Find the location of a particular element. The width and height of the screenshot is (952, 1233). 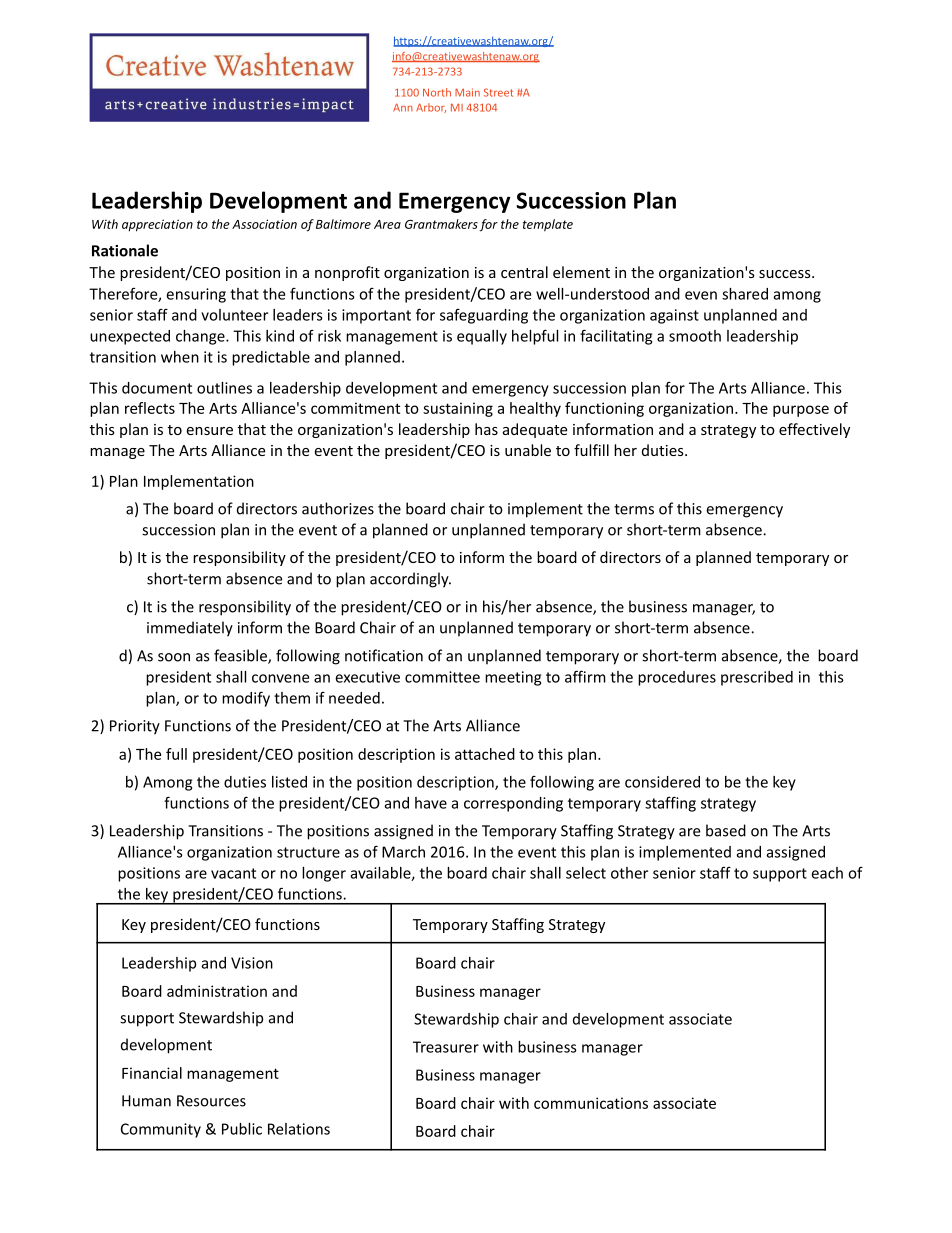

Main is located at coordinates (467, 92).
